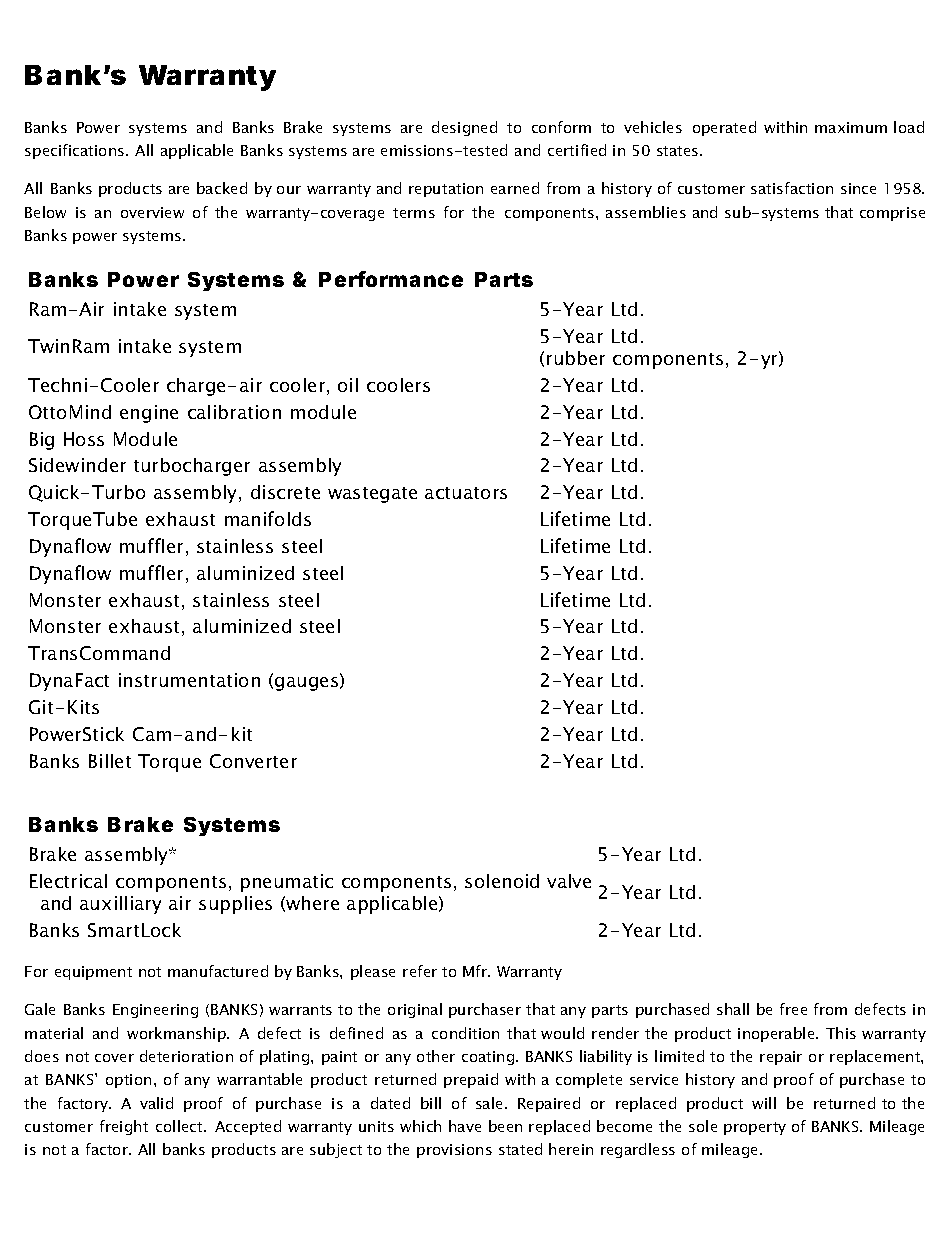  I want to click on satisfaction, so click(792, 188).
